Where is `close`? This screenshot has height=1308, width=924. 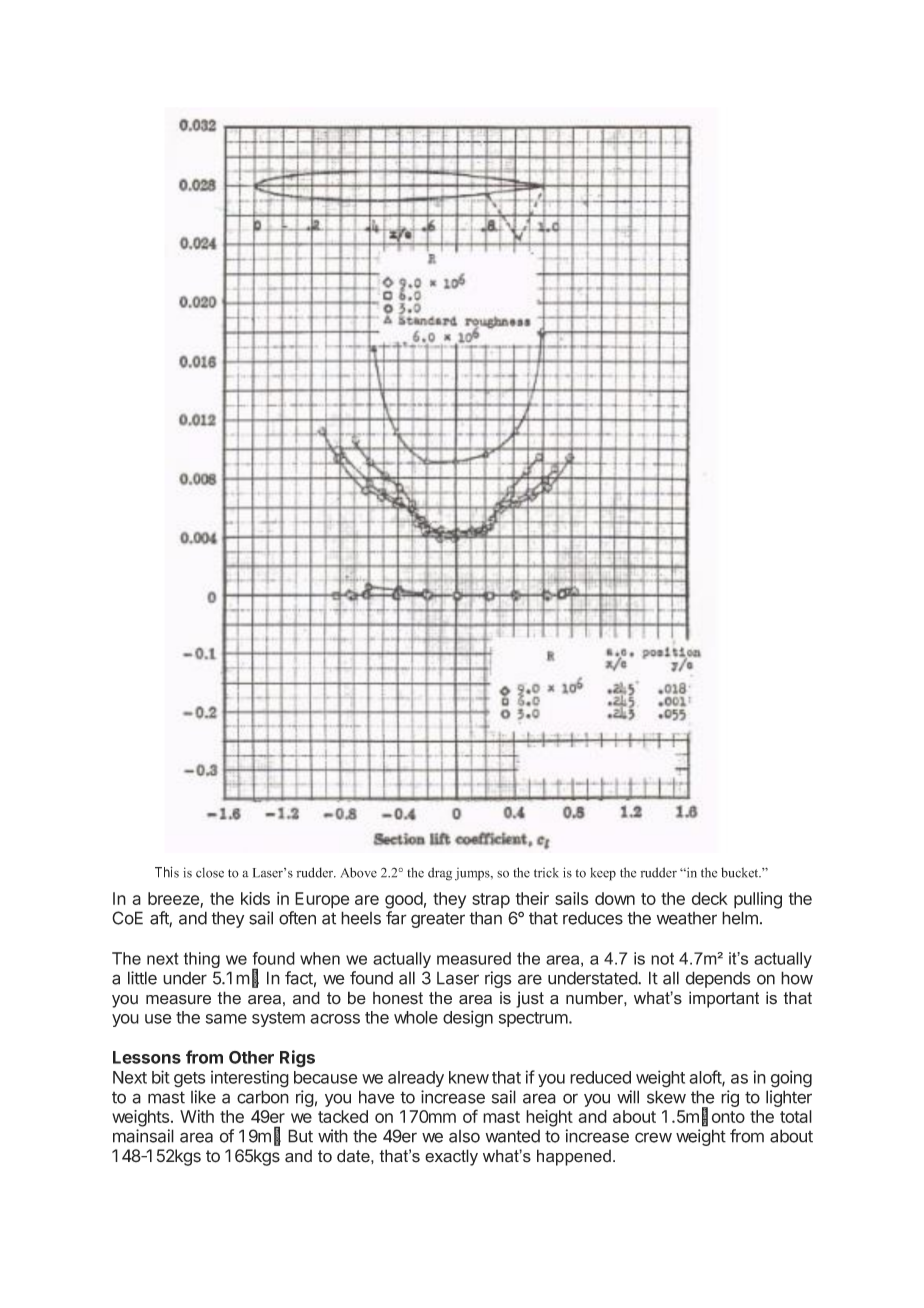
close is located at coordinates (210, 872).
